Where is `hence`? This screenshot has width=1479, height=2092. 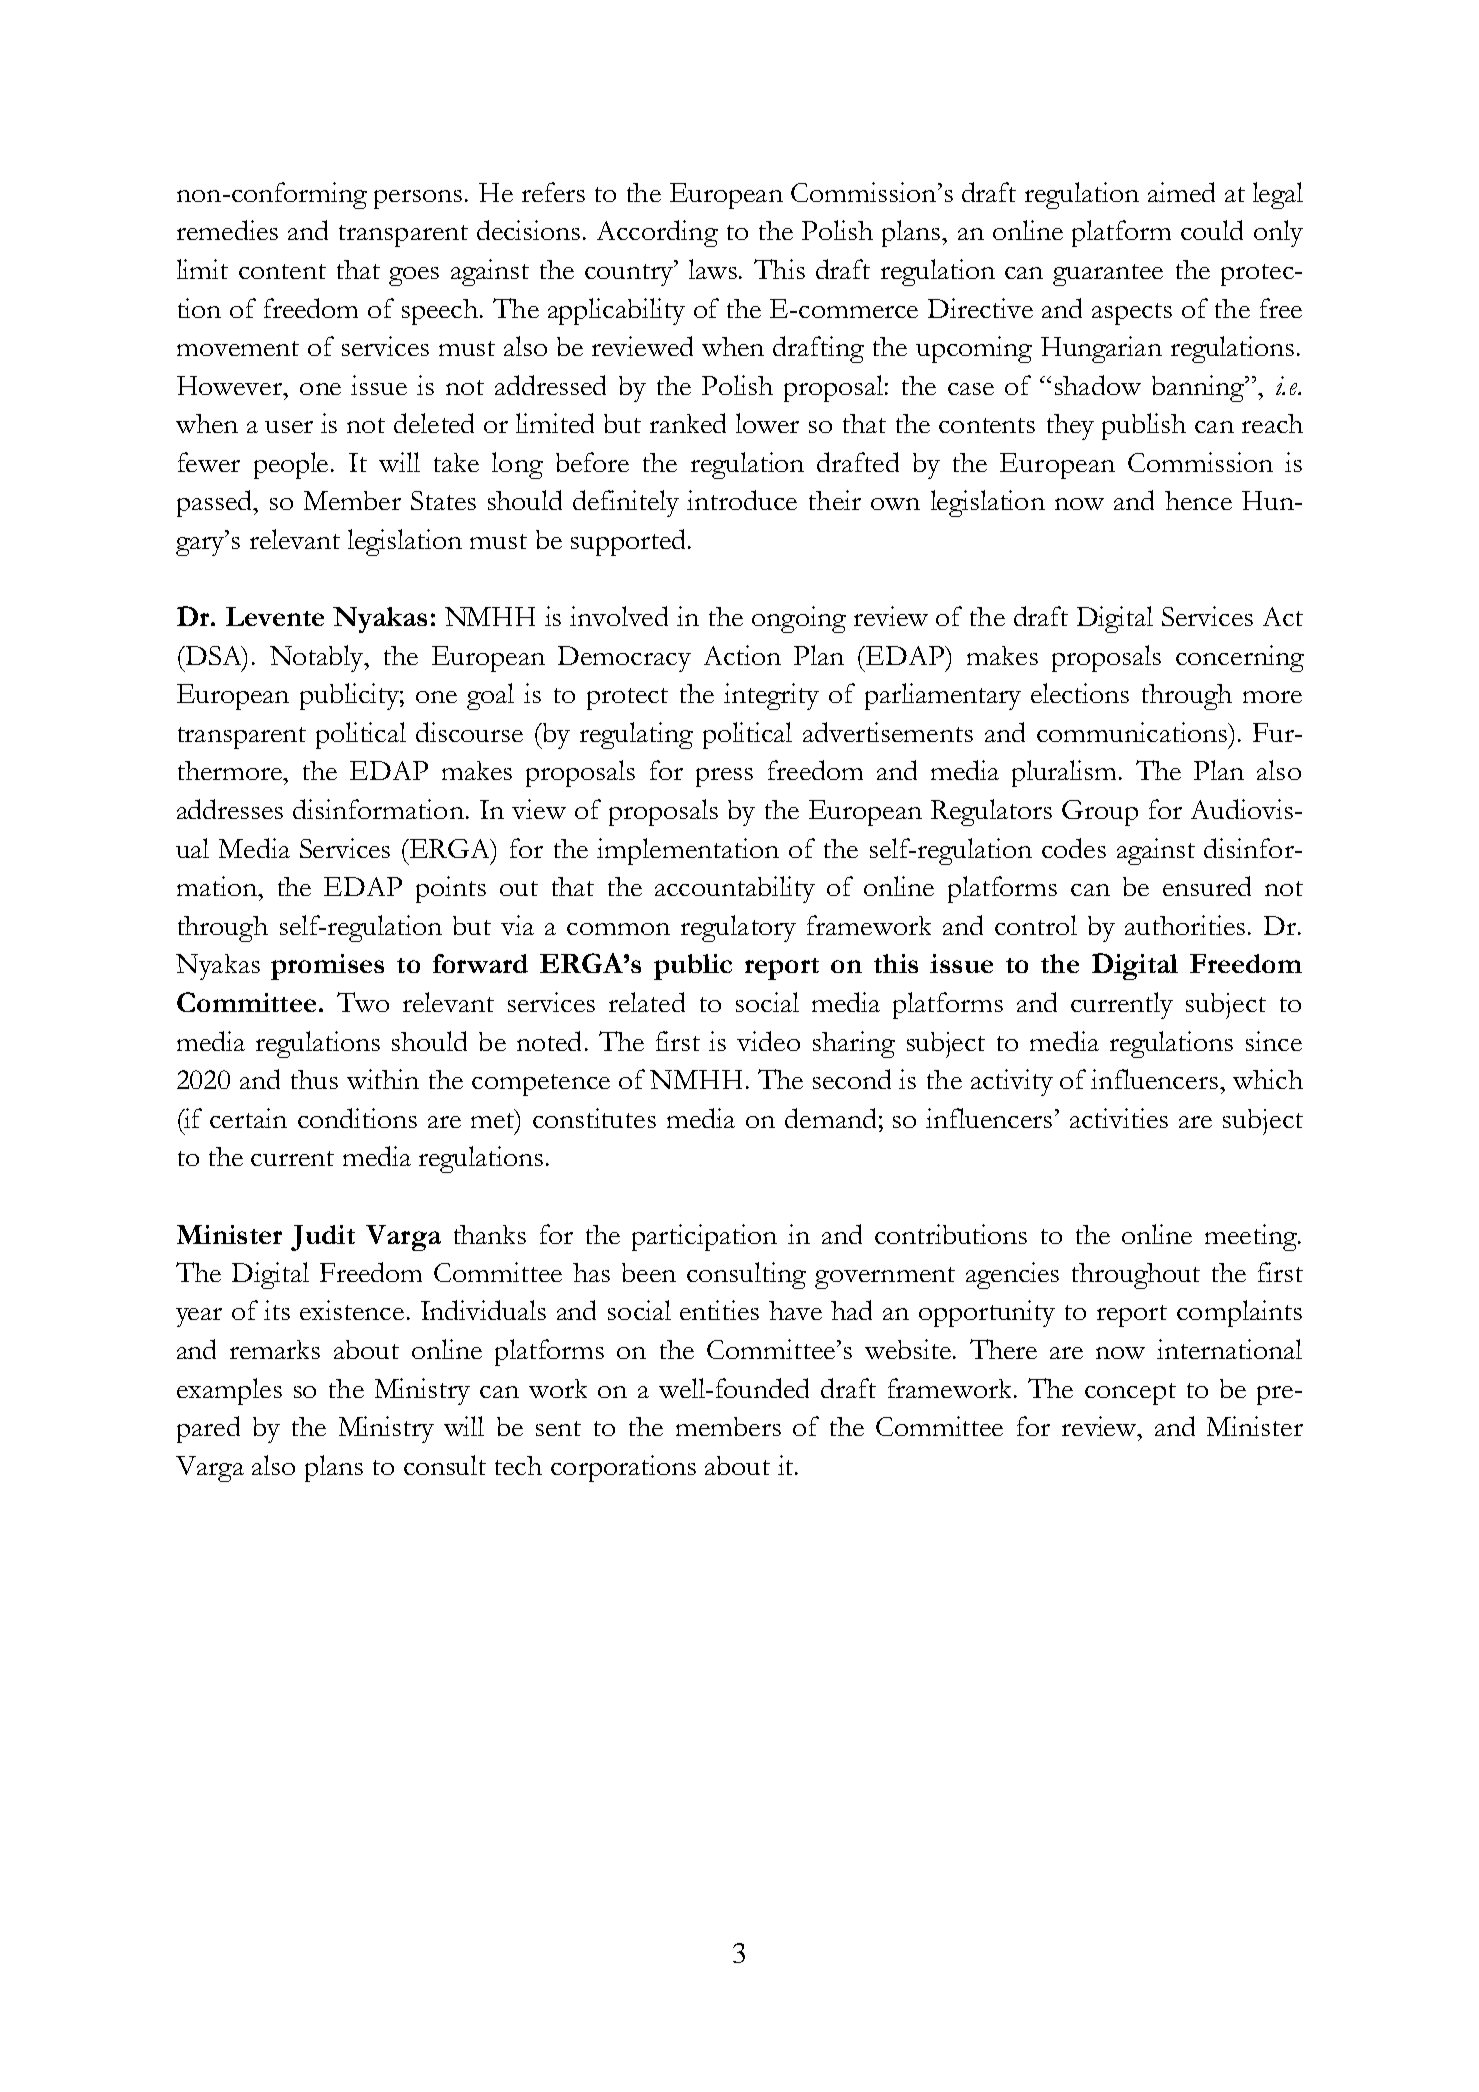
hence is located at coordinates (1198, 500).
